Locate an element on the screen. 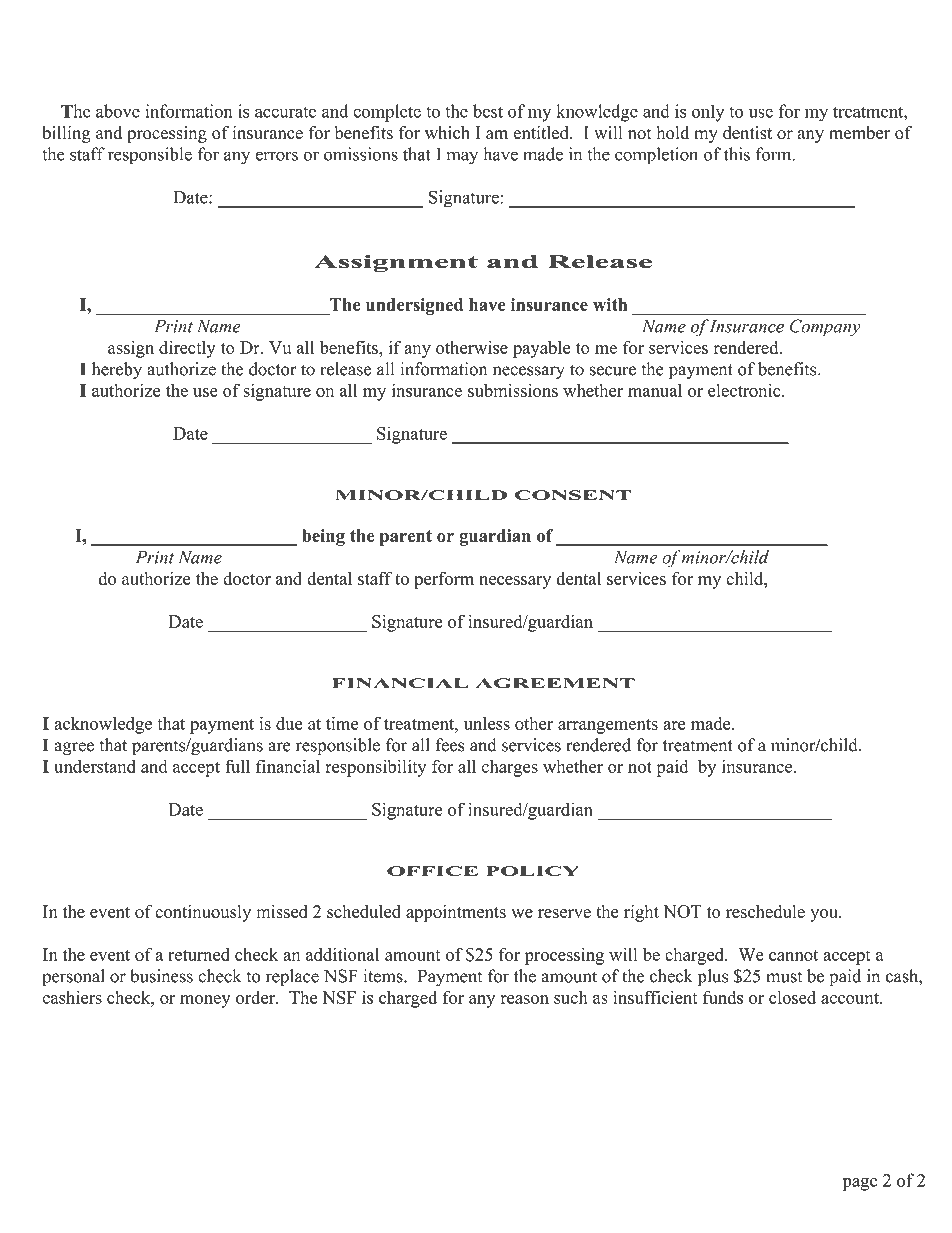  this is located at coordinates (737, 154).
